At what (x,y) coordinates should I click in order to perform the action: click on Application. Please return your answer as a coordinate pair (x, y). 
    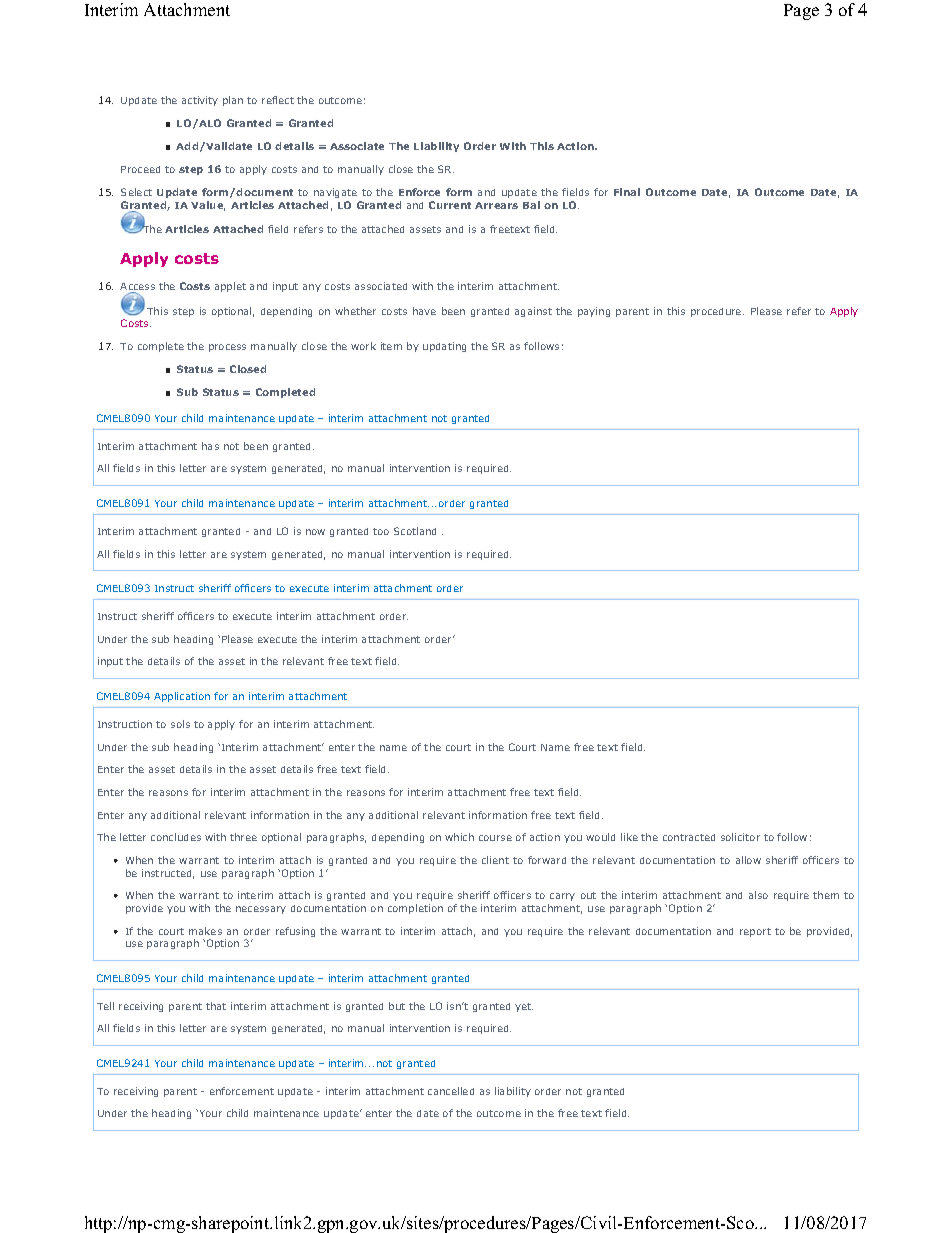
    Looking at the image, I should click on (182, 697).
